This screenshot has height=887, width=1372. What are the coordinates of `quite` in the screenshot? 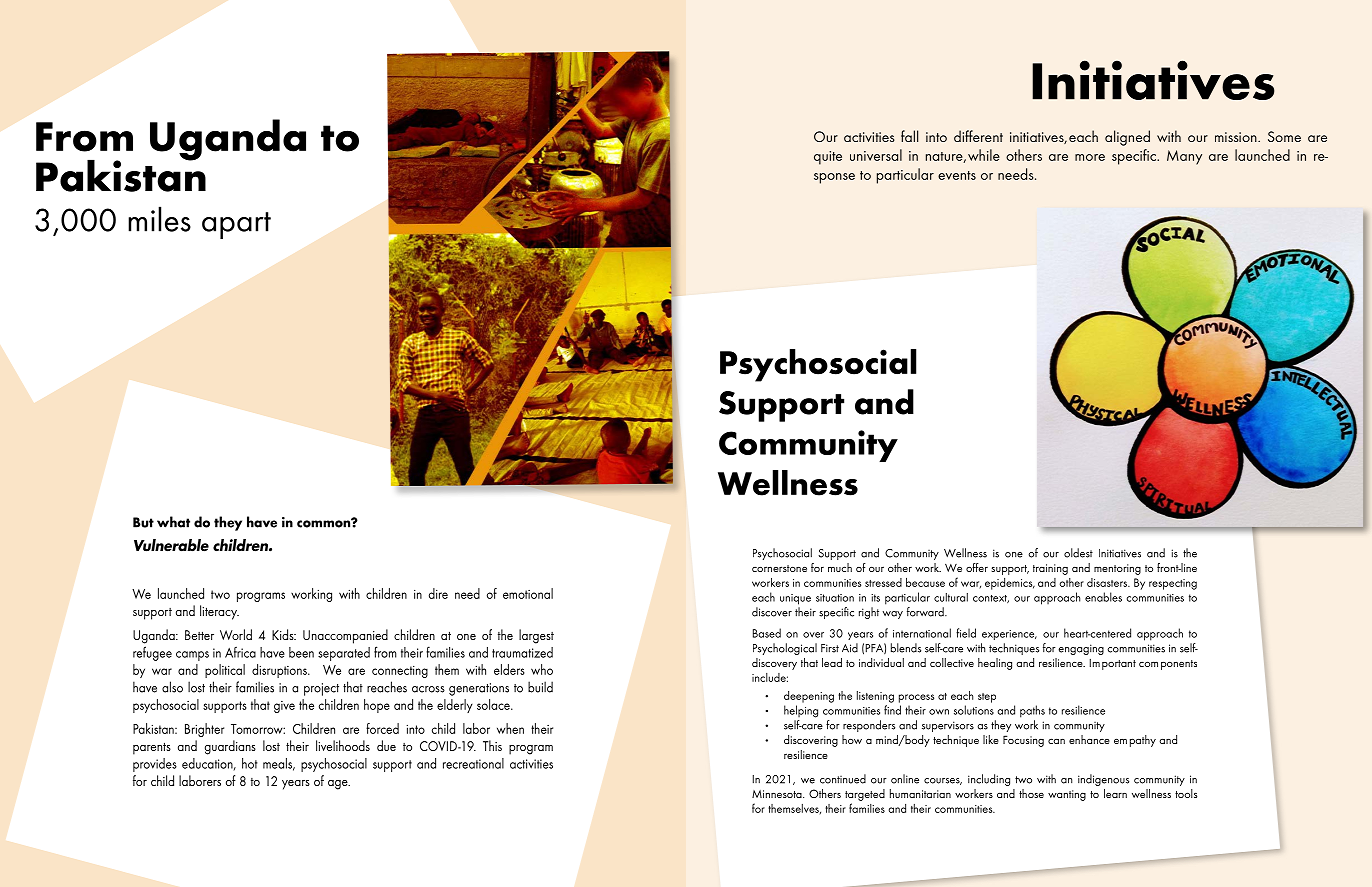 It's located at (828, 158).
